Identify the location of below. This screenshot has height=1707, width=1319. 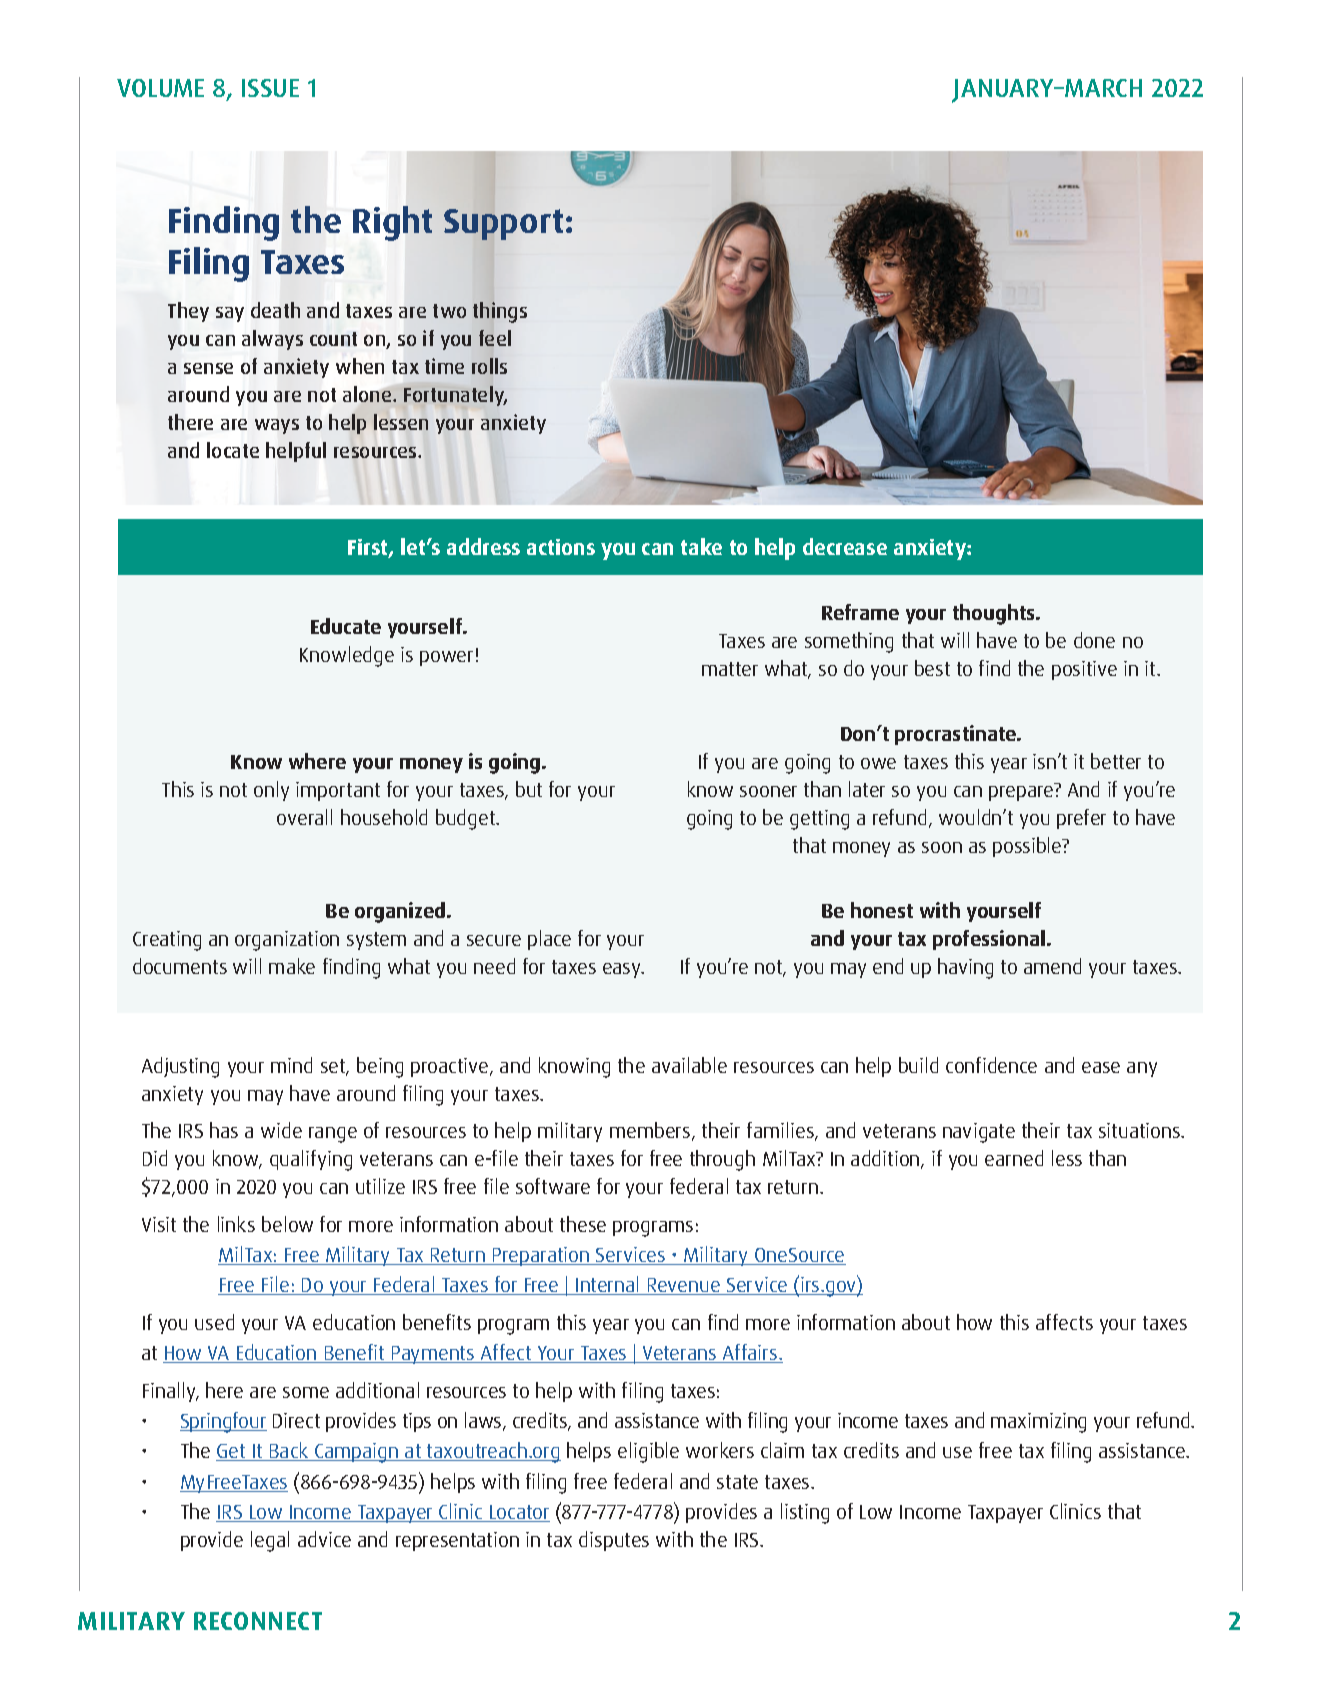
(287, 1224).
